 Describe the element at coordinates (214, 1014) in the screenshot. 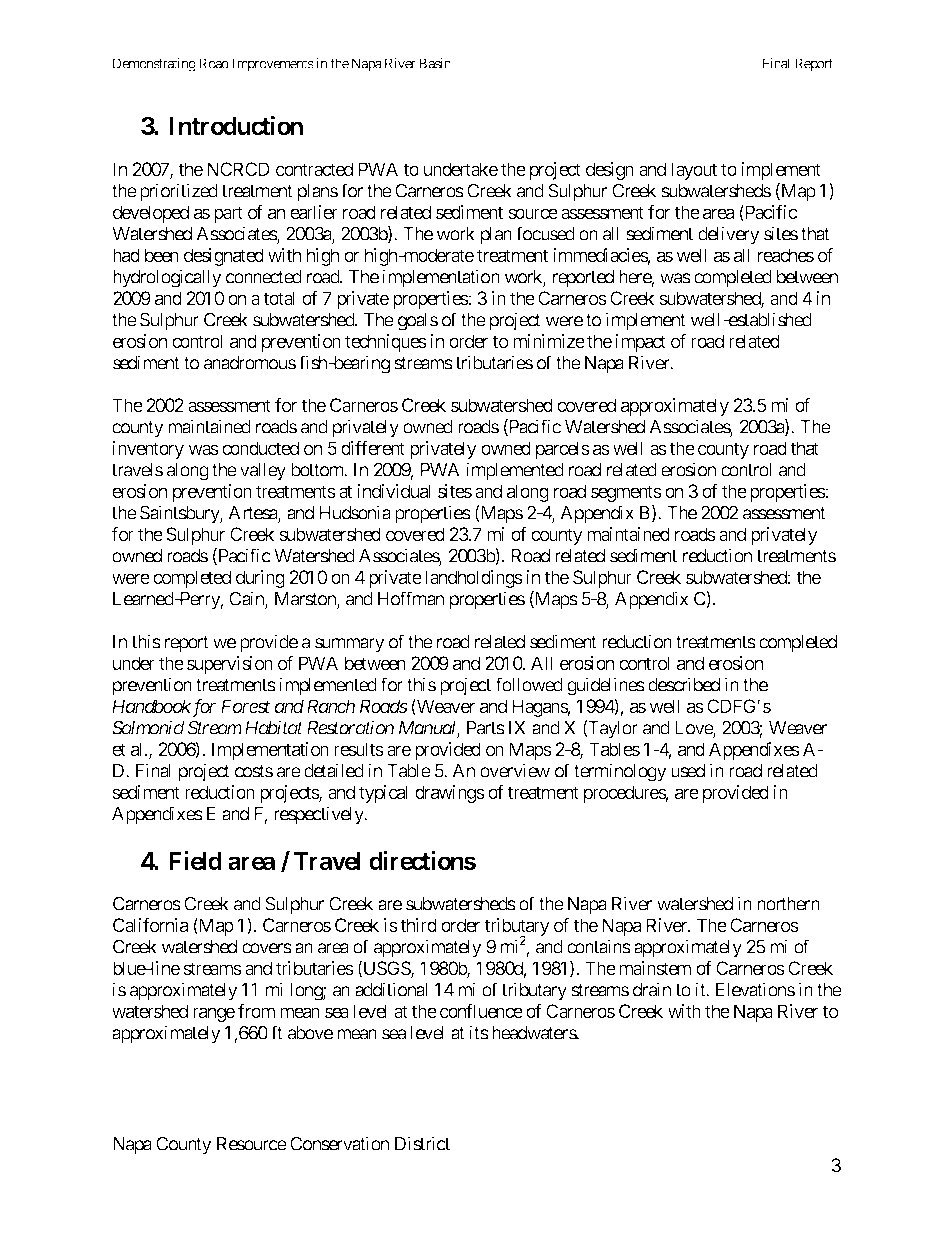

I see `range` at that location.
